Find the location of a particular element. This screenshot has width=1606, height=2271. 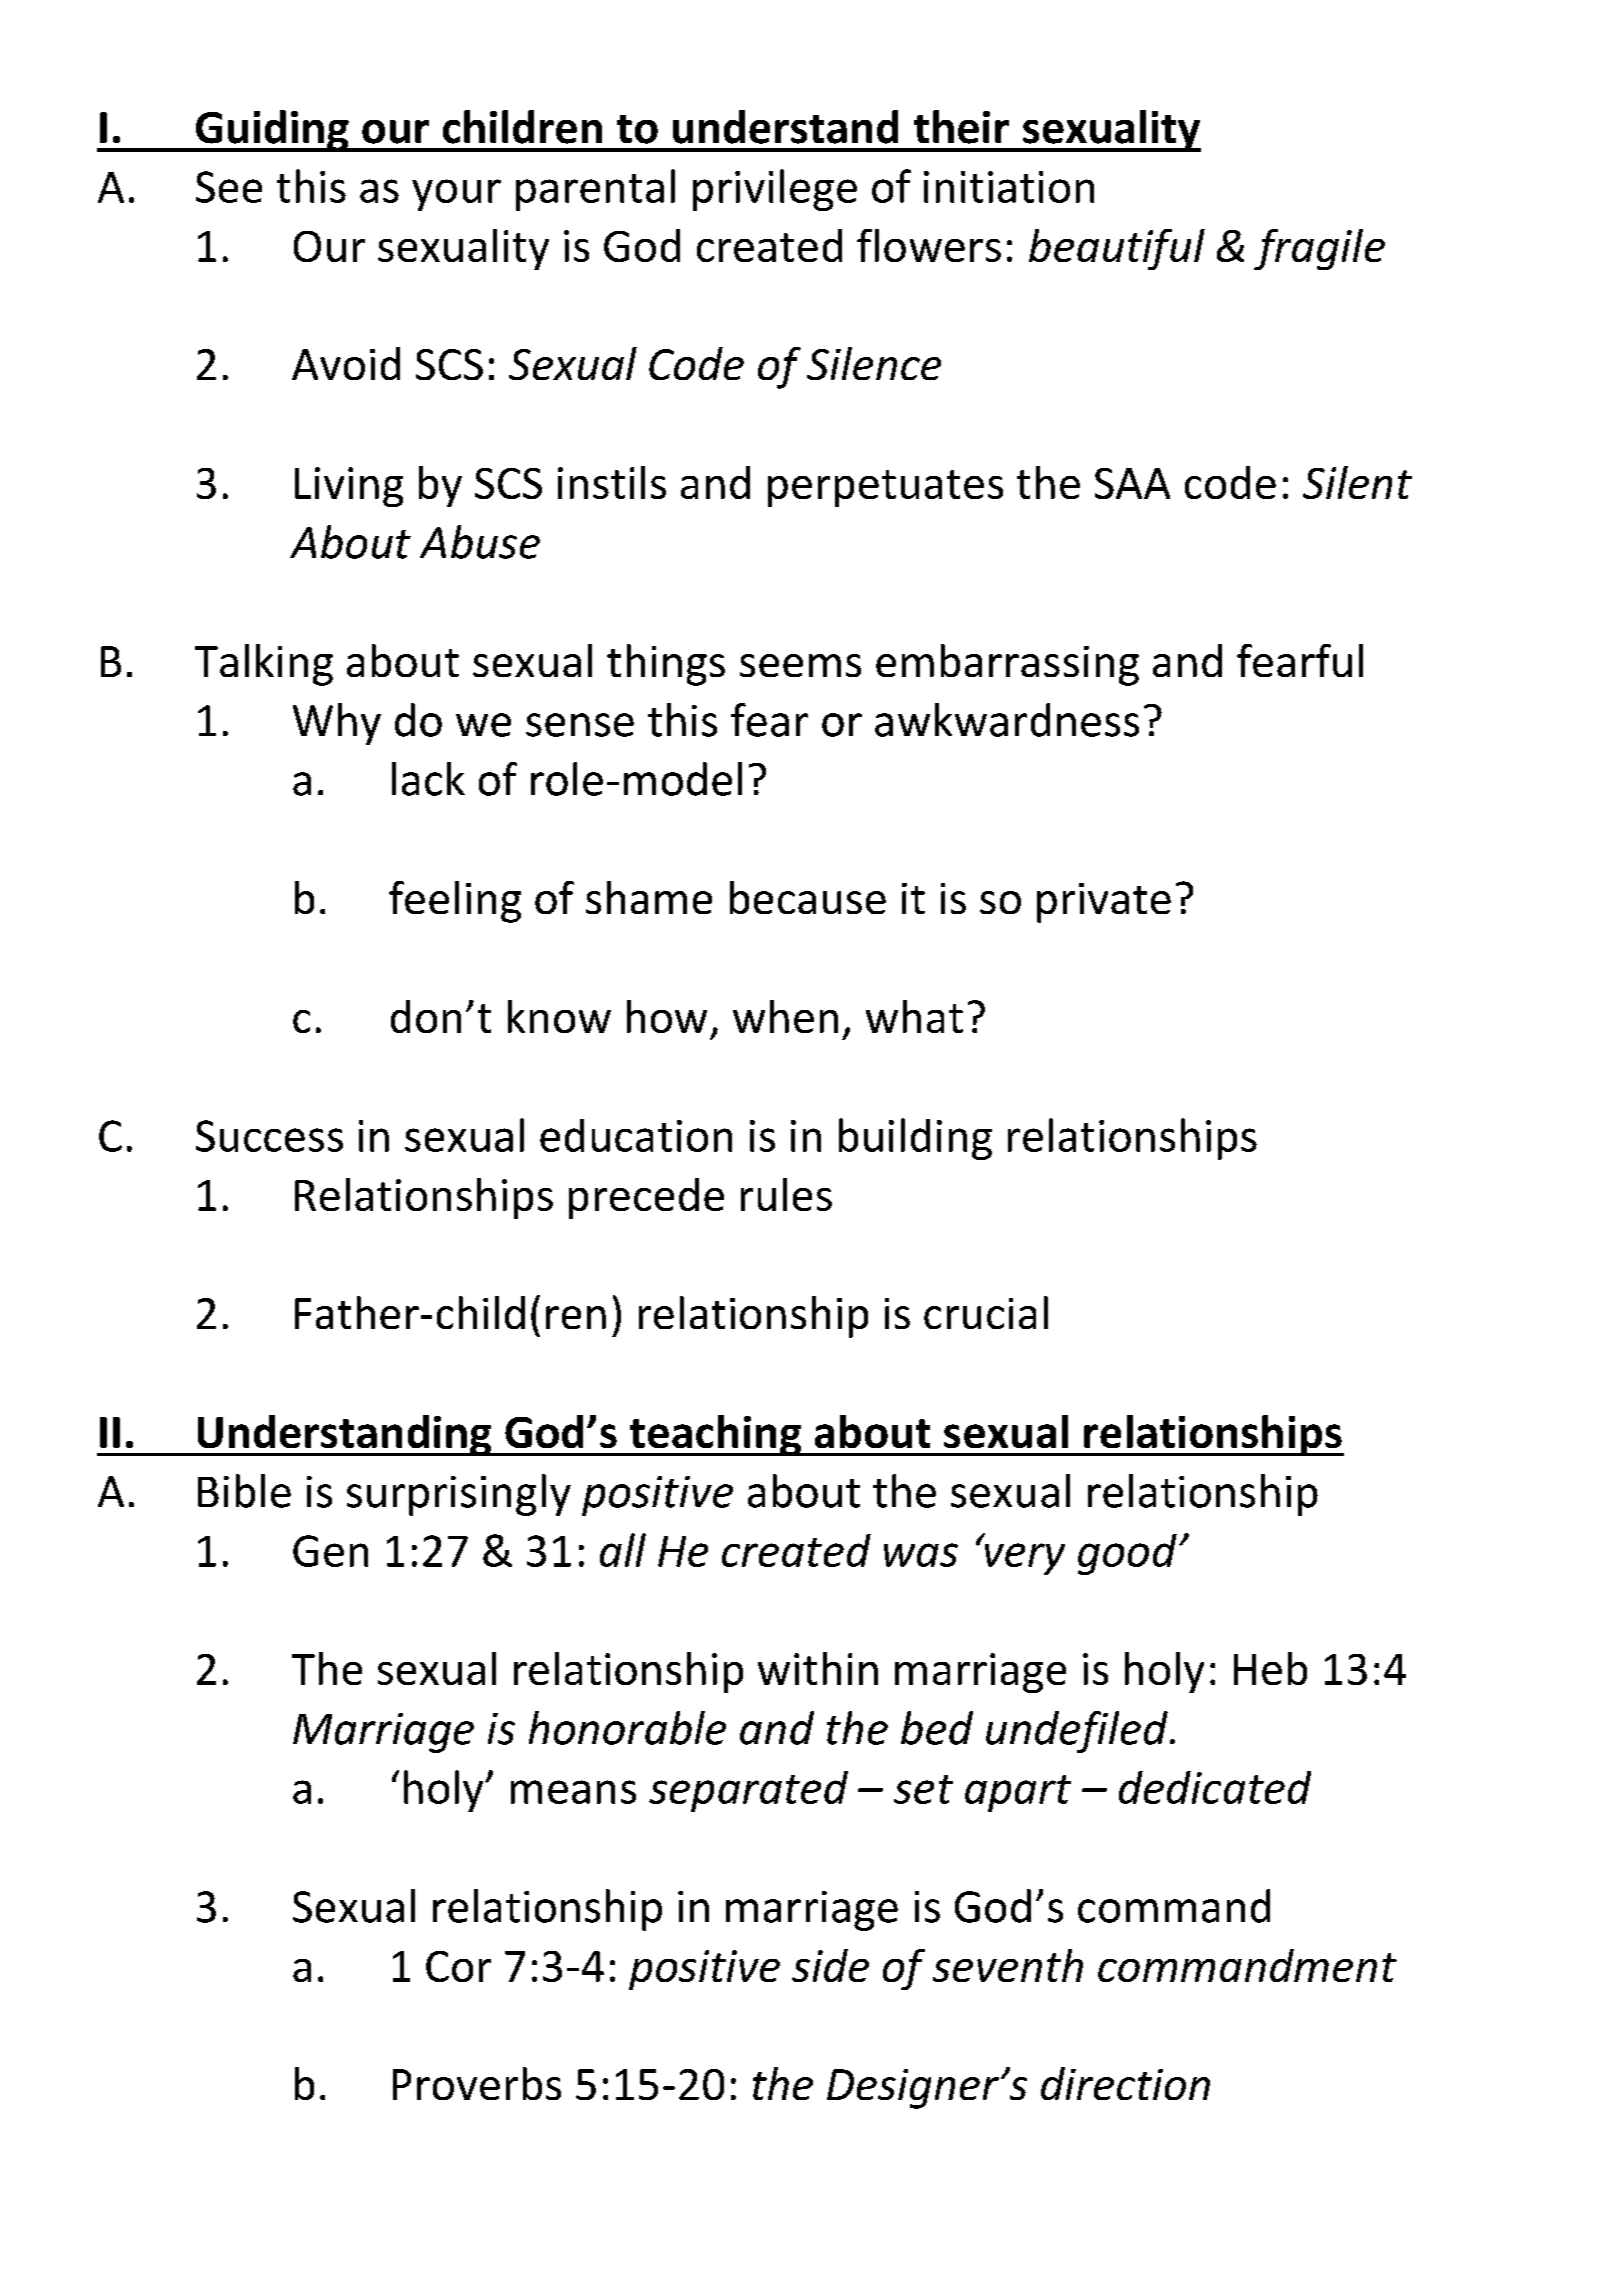

privilege is located at coordinates (775, 190).
